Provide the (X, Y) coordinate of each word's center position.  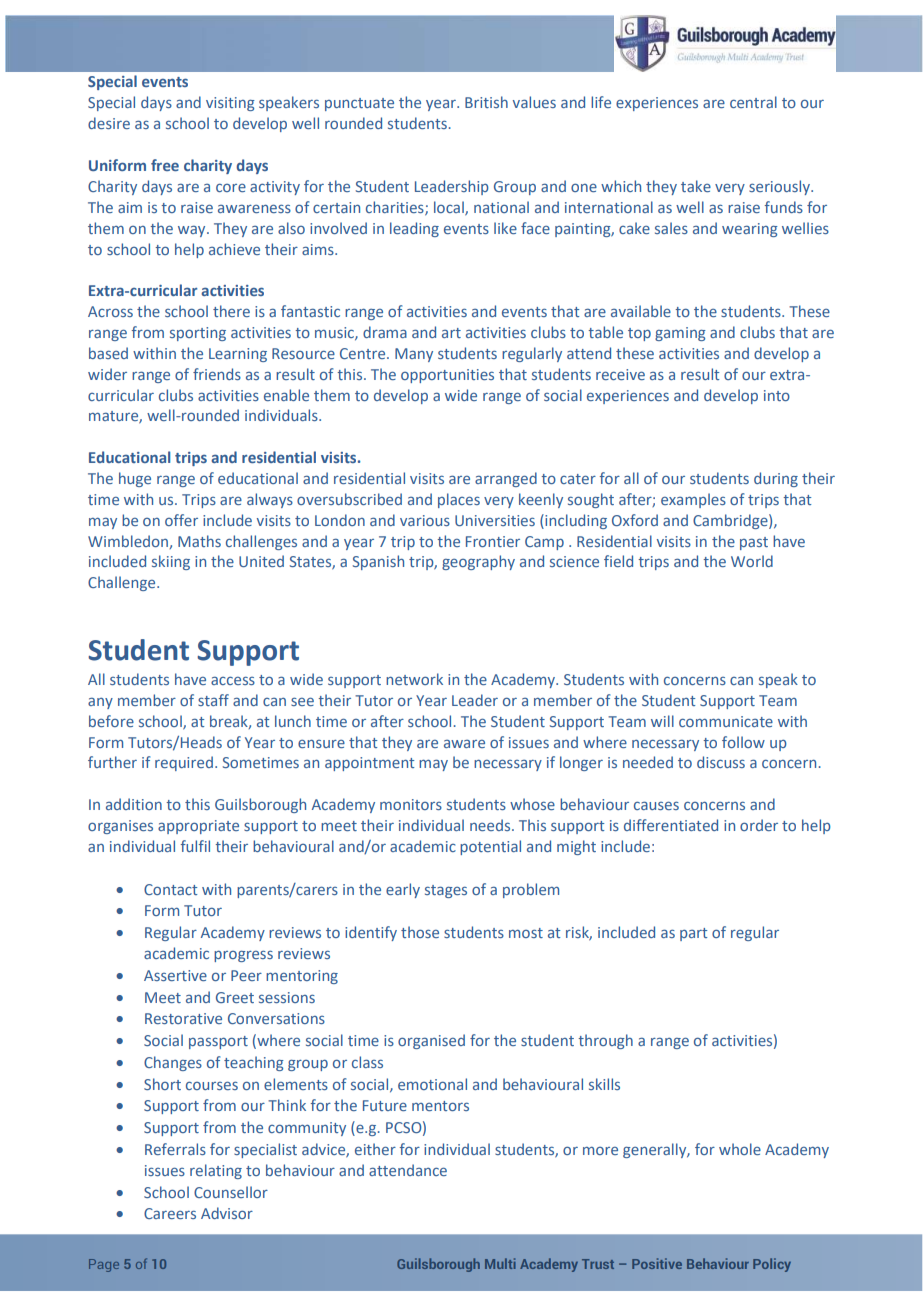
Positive (657, 1263)
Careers (170, 1213)
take (696, 186)
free (165, 165)
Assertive (175, 975)
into (777, 395)
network (414, 679)
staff (213, 700)
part (693, 934)
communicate (726, 721)
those (420, 932)
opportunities (447, 376)
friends (217, 374)
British (486, 102)
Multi (500, 1263)
